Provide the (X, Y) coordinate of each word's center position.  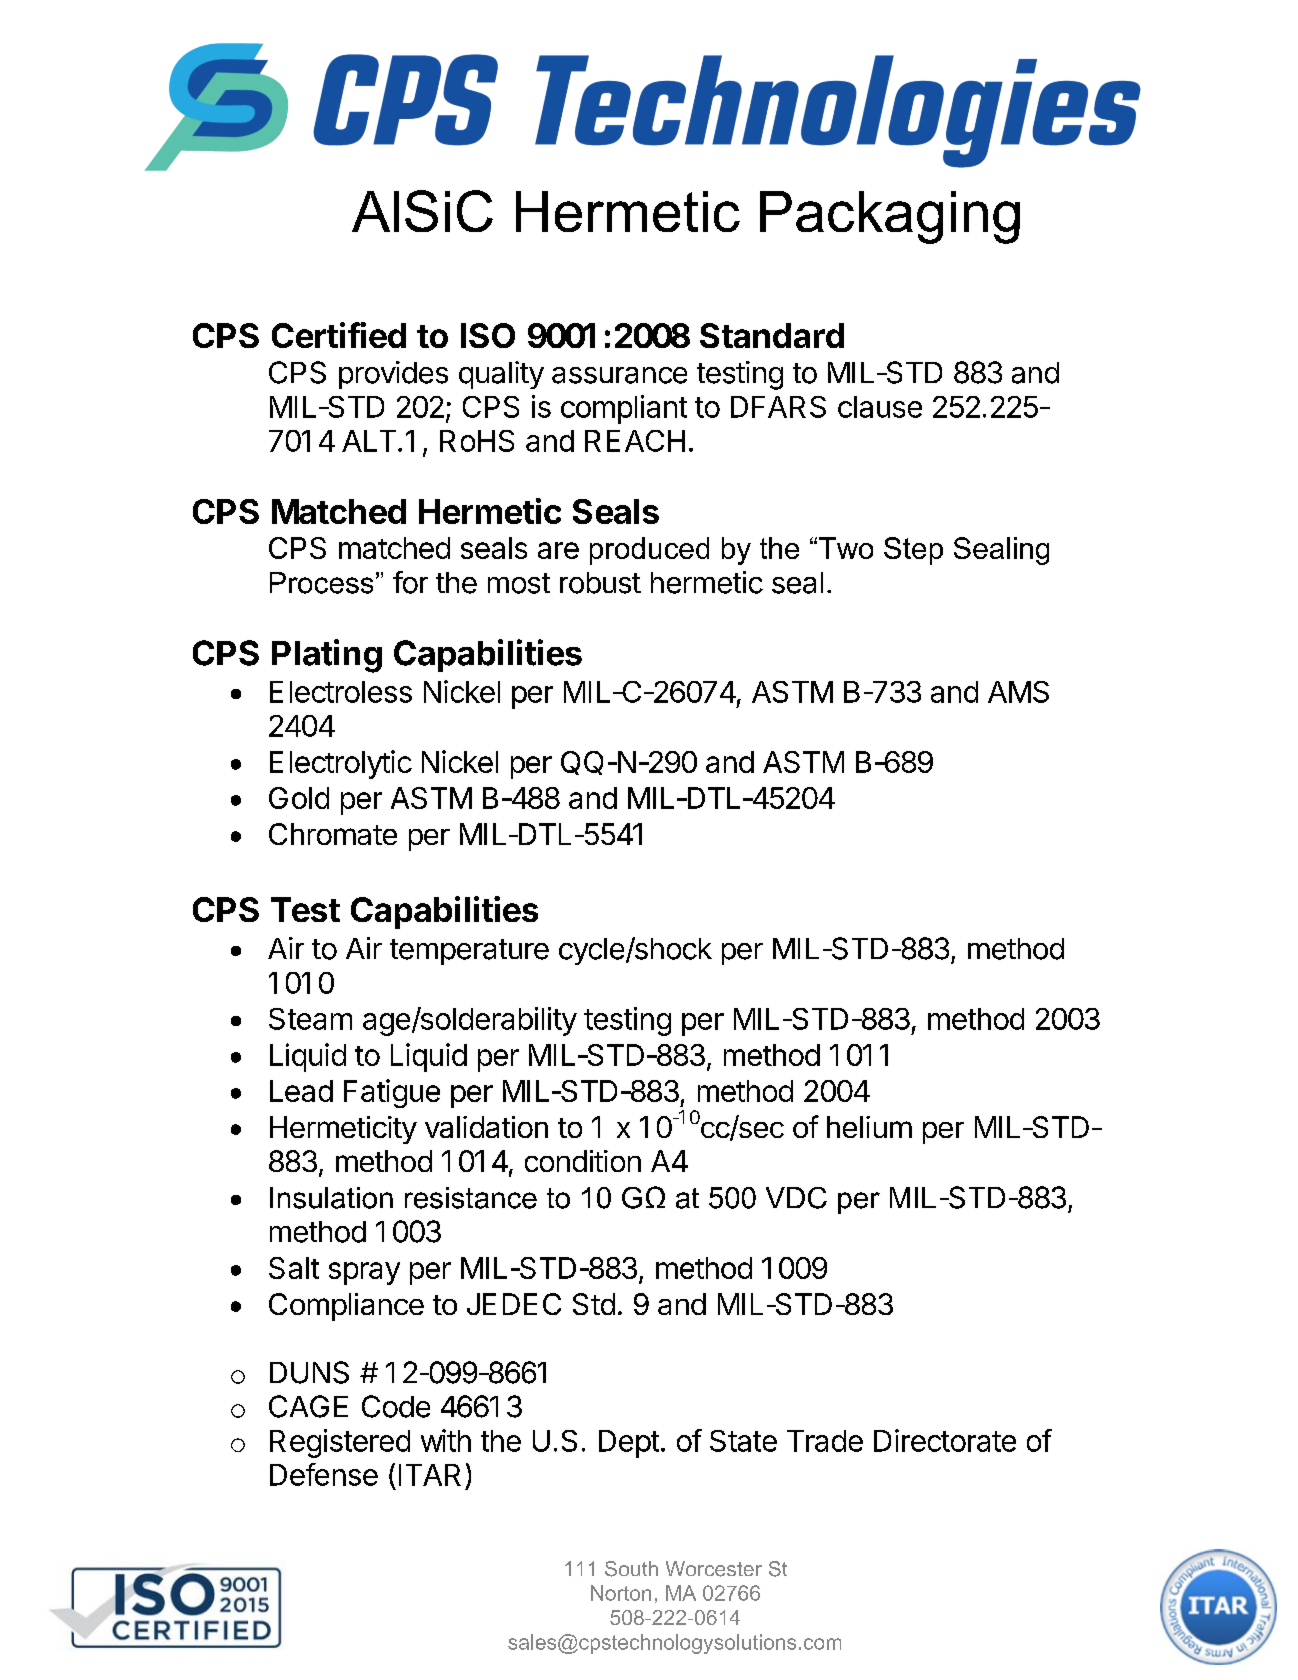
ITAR (430, 1475)
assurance (619, 375)
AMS (1018, 692)
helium (869, 1127)
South (631, 1569)
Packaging (890, 217)
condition (583, 1161)
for (410, 582)
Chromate (333, 834)
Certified (339, 335)
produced (649, 551)
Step (913, 551)
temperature (469, 952)
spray (364, 1273)
